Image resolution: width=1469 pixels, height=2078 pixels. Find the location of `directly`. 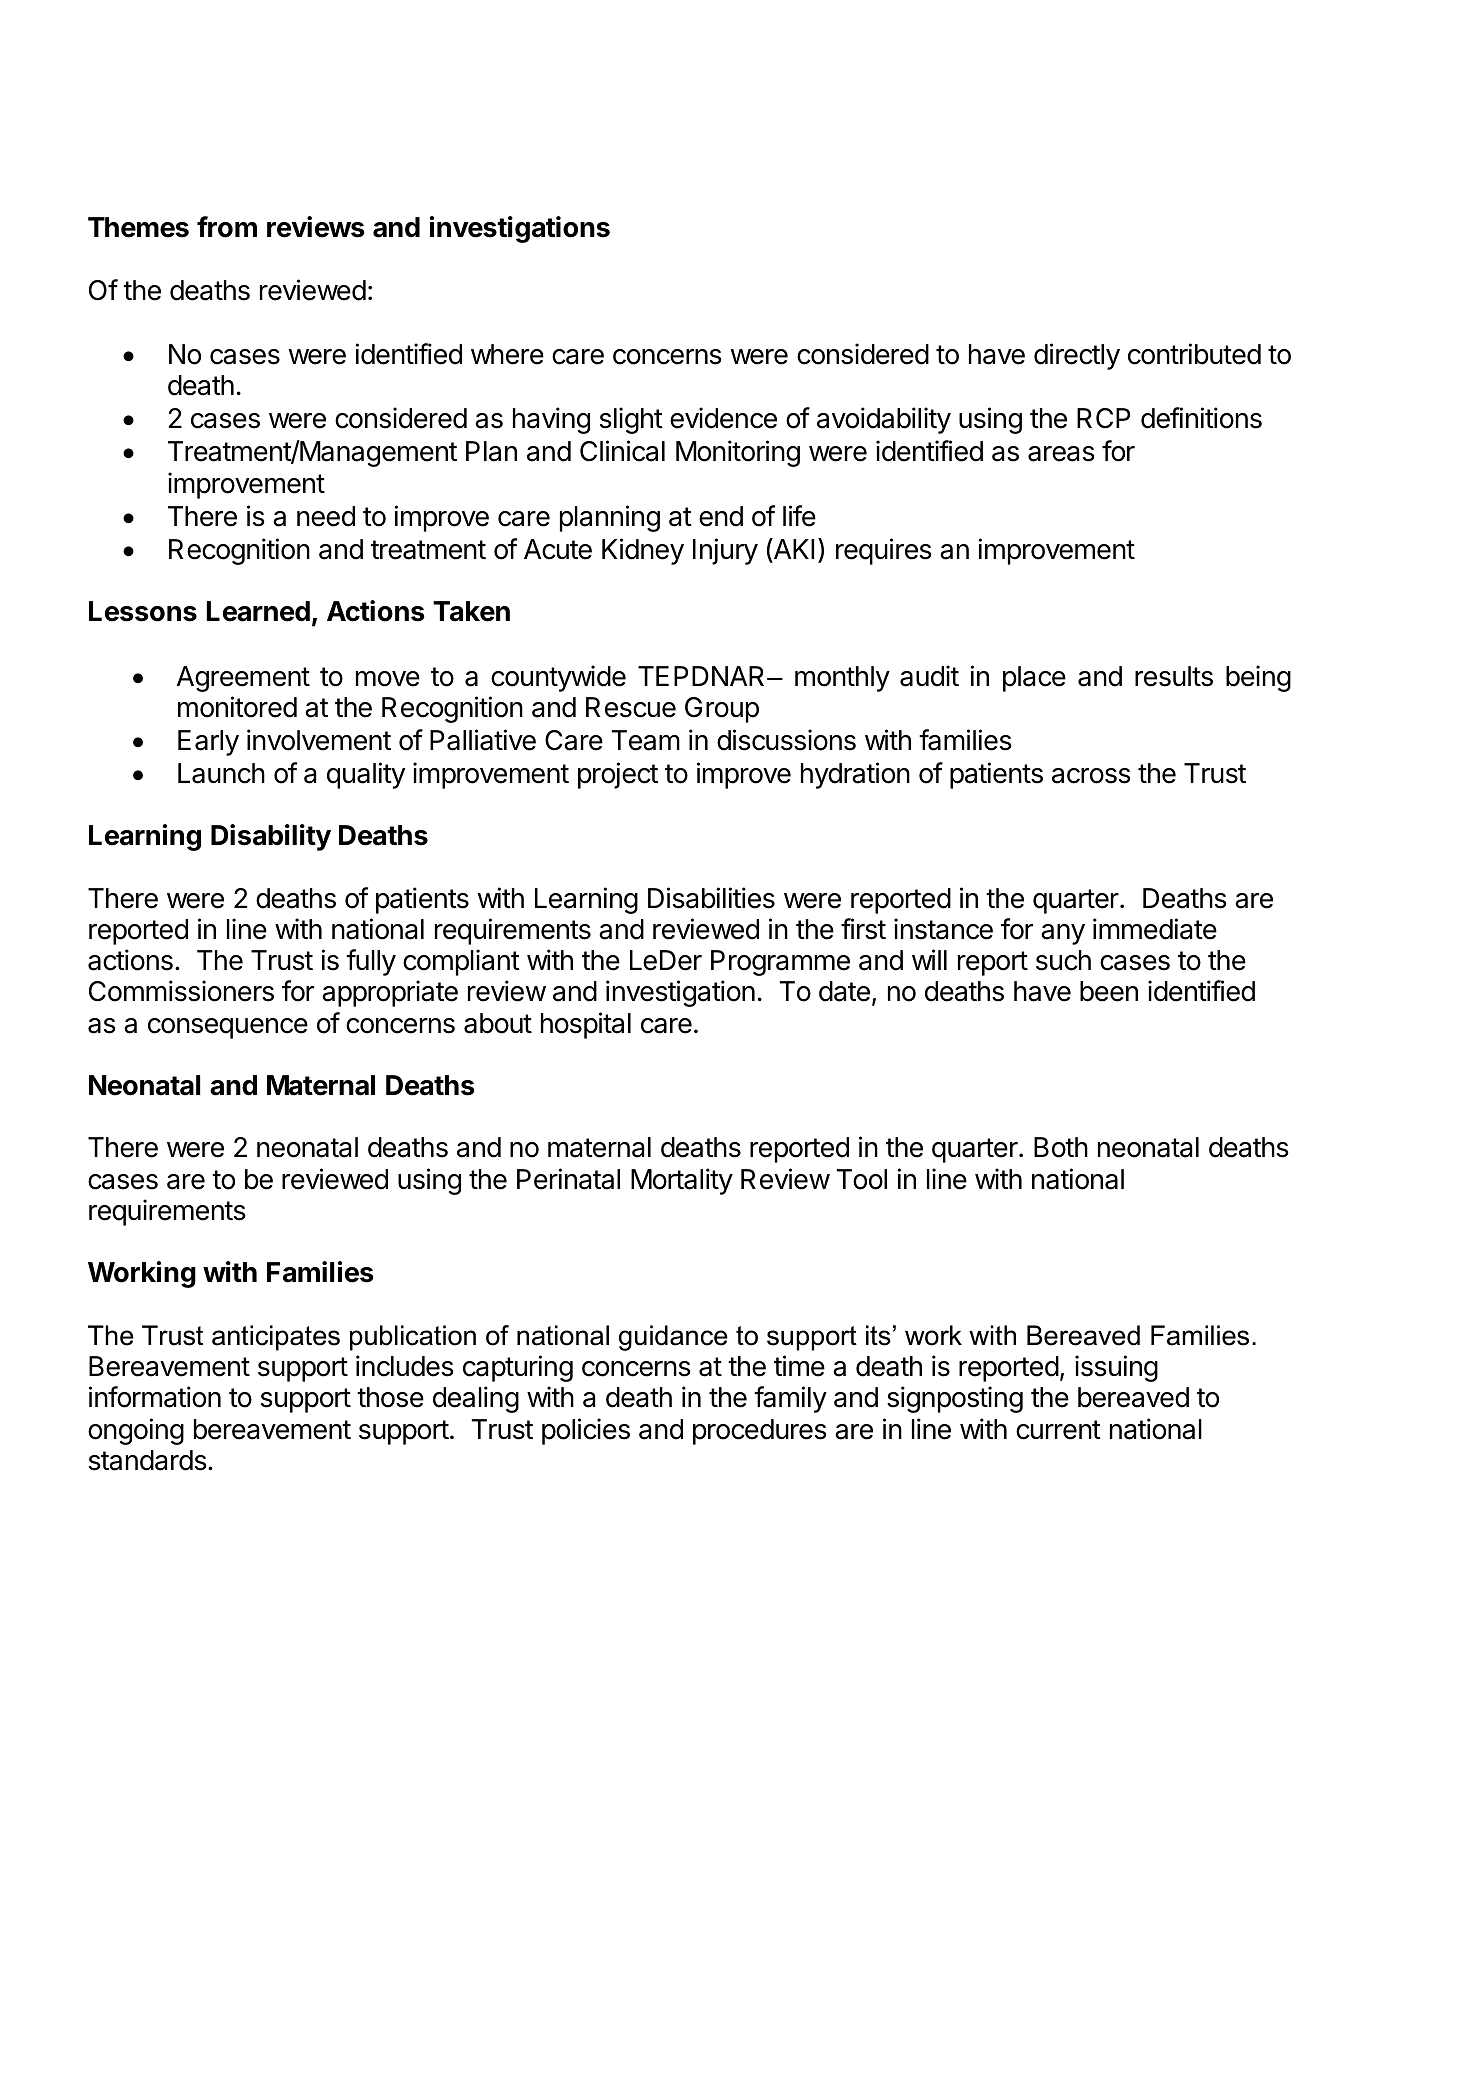

directly is located at coordinates (1077, 356).
